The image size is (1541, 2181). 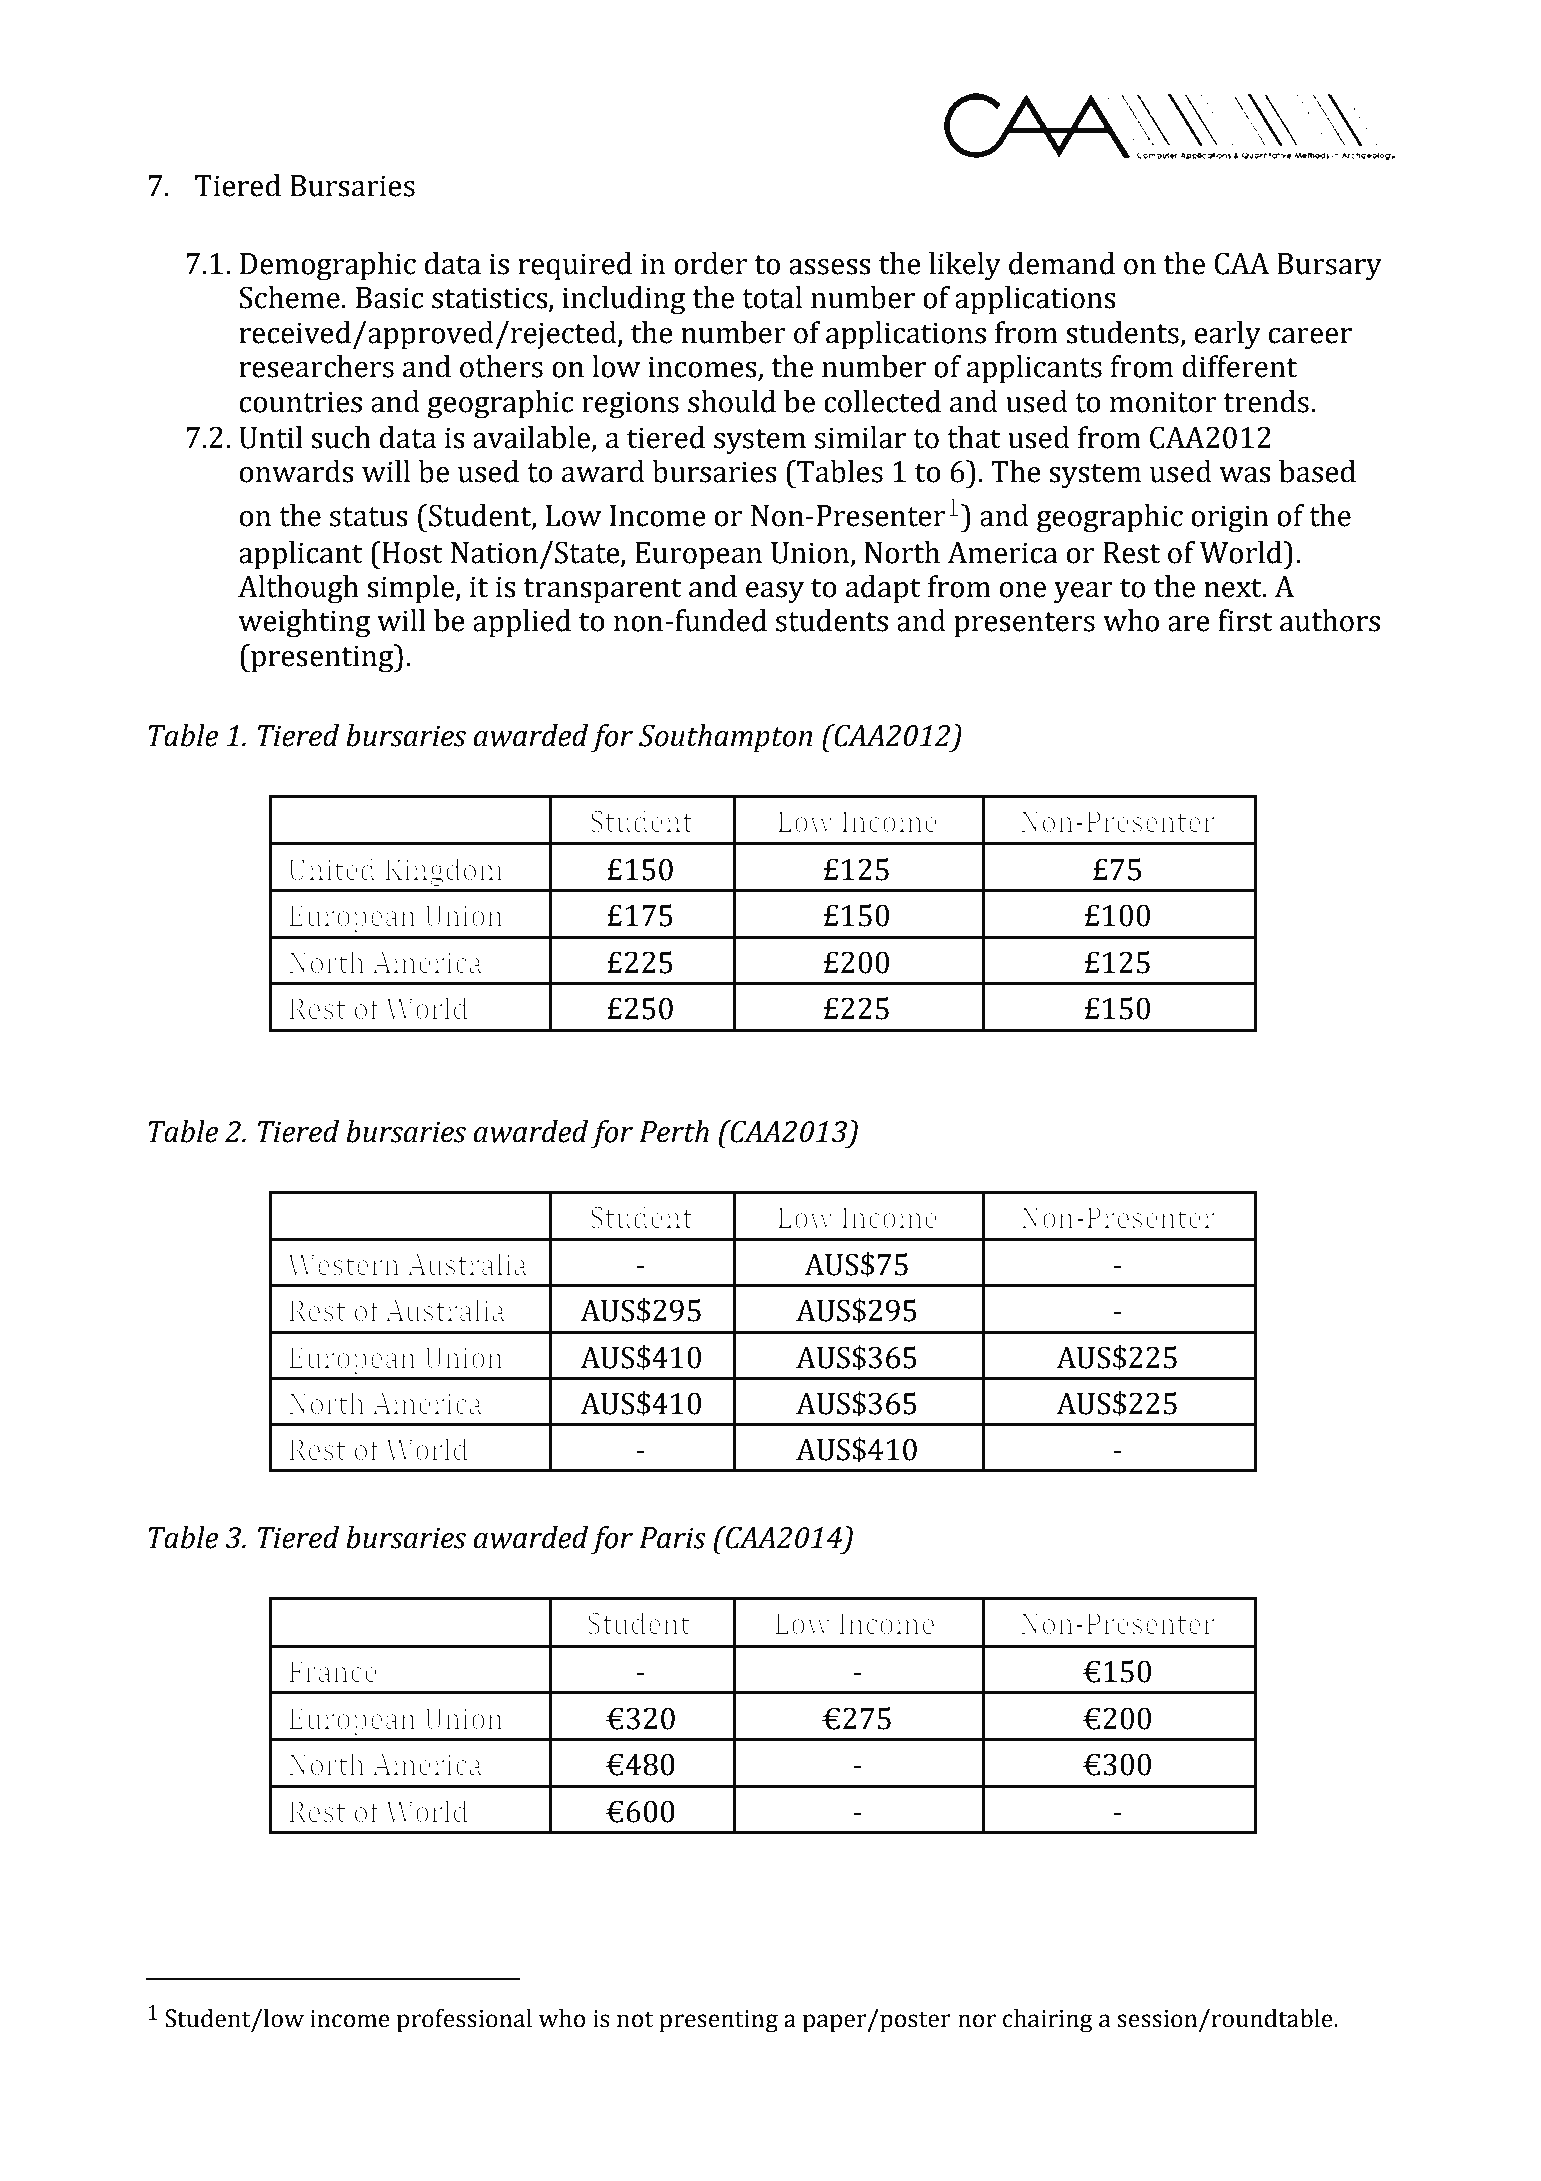 What do you see at coordinates (772, 297) in the document?
I see `total` at bounding box center [772, 297].
